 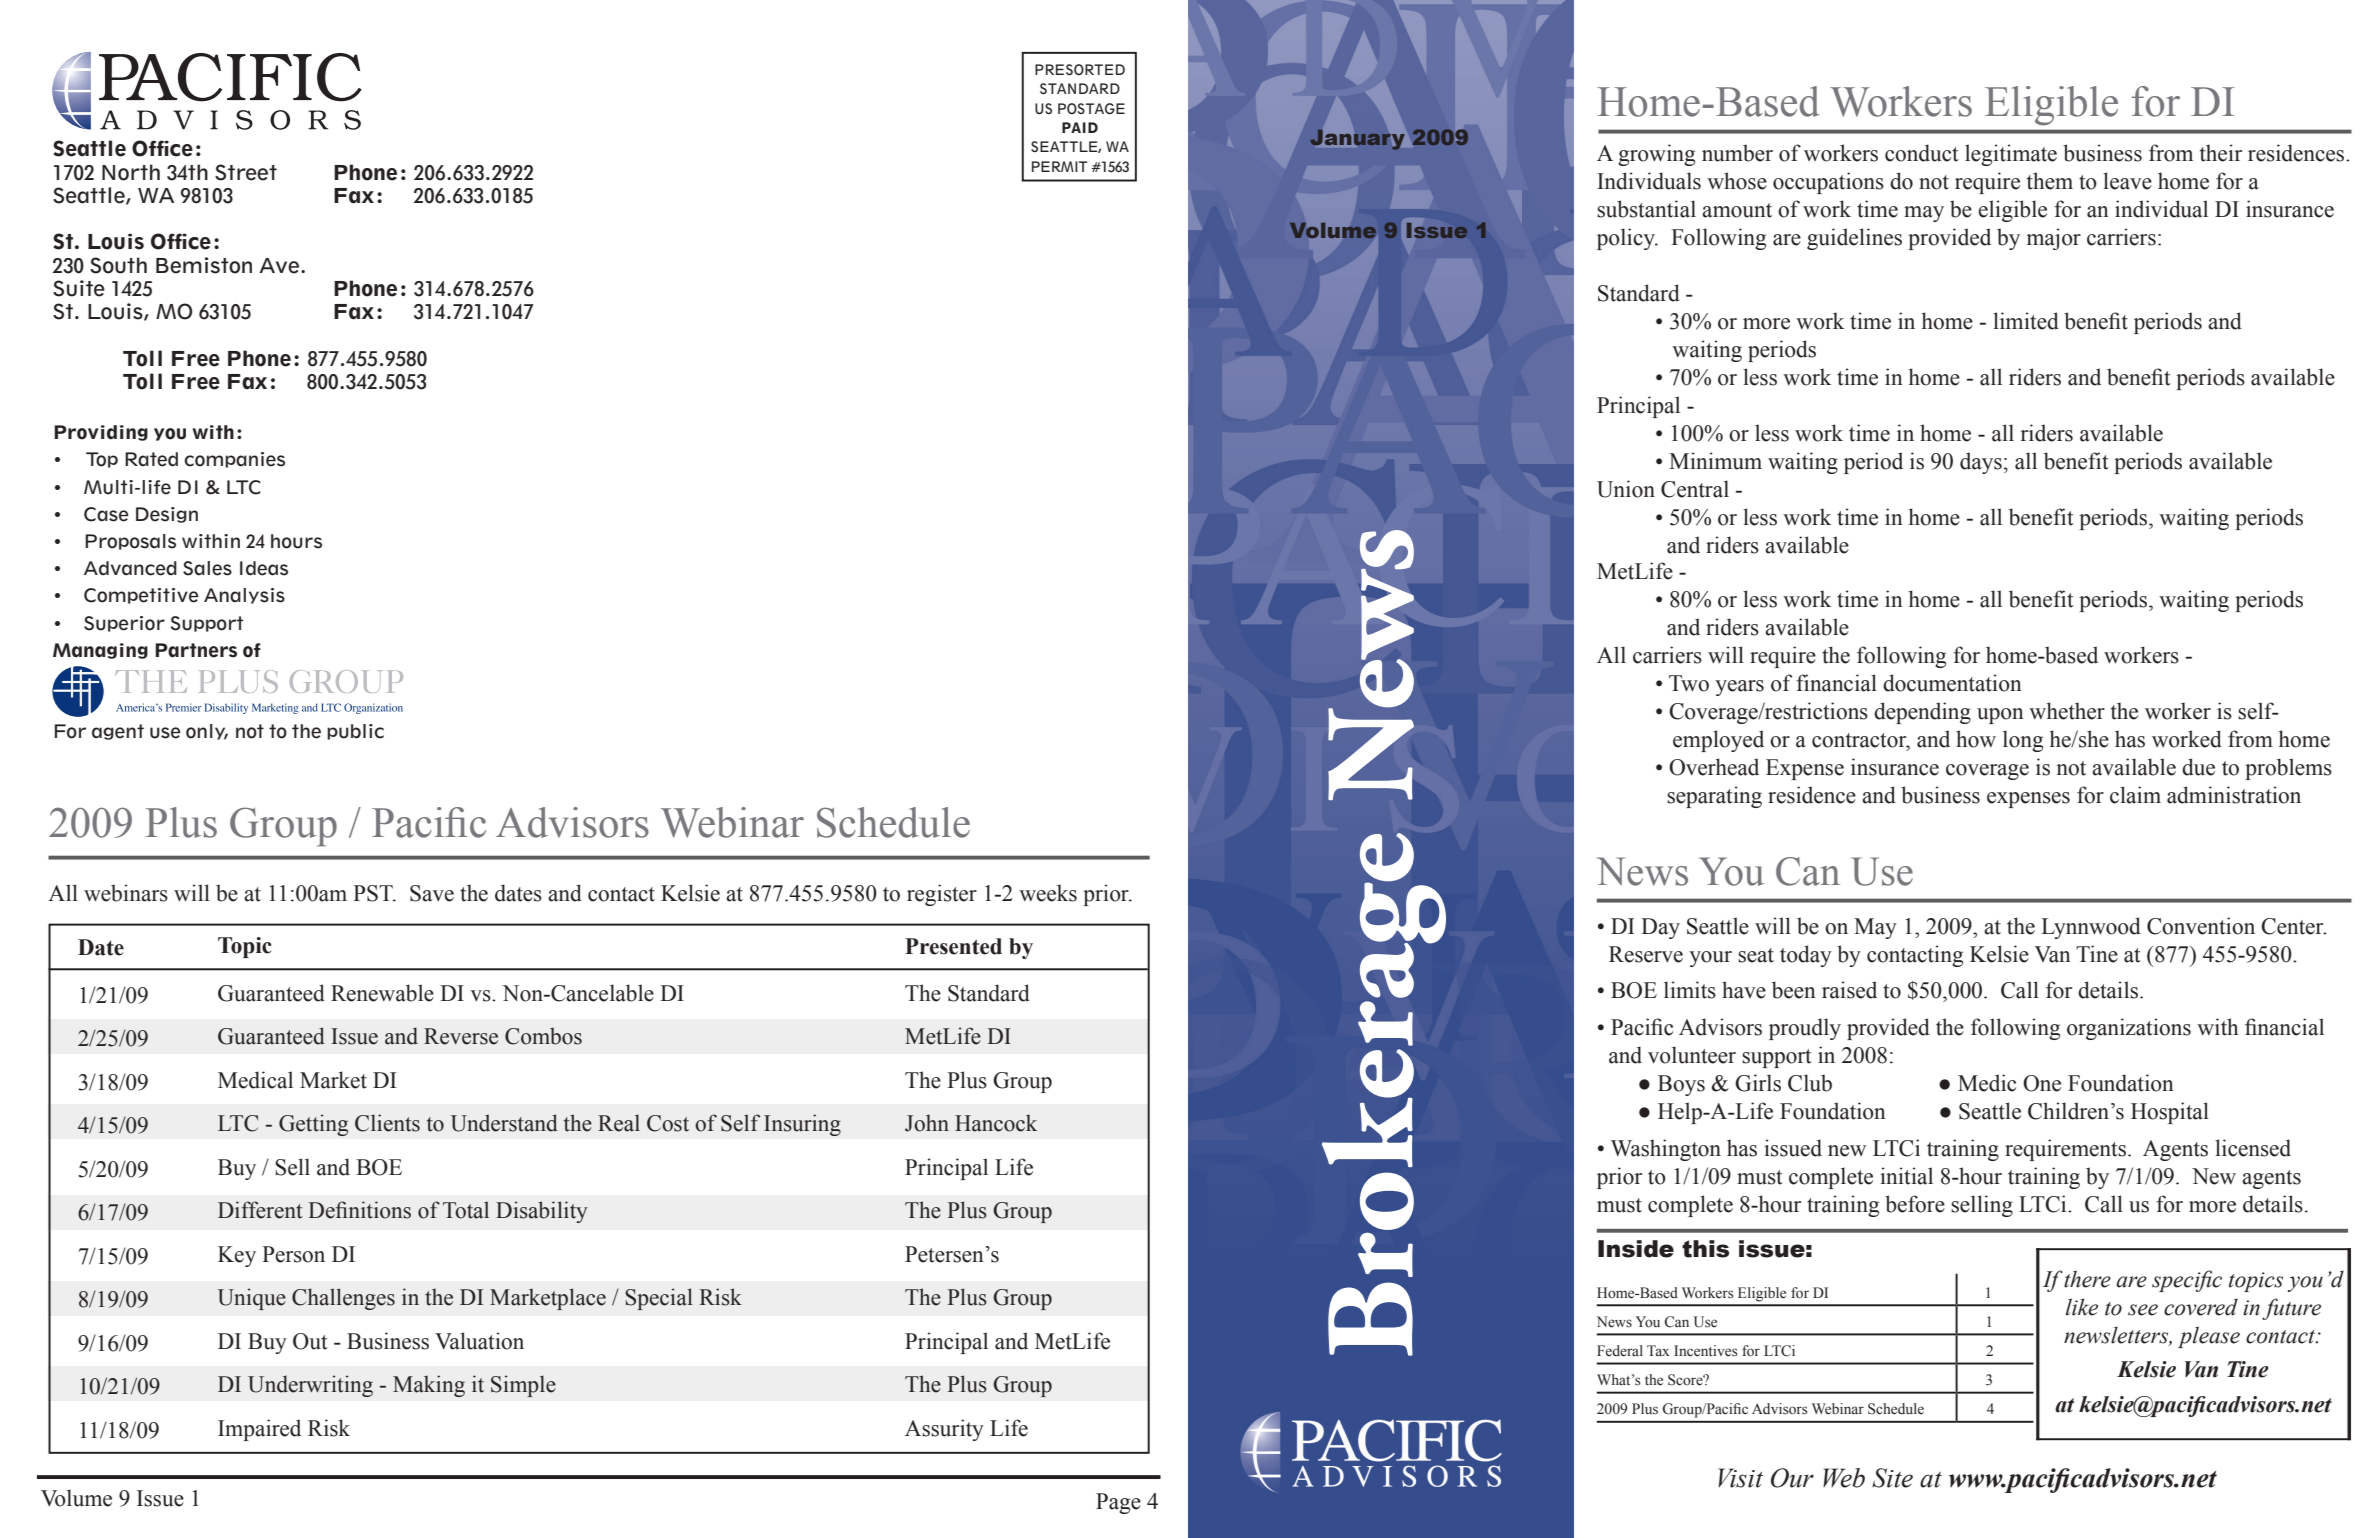 I want to click on claim, so click(x=2135, y=795).
